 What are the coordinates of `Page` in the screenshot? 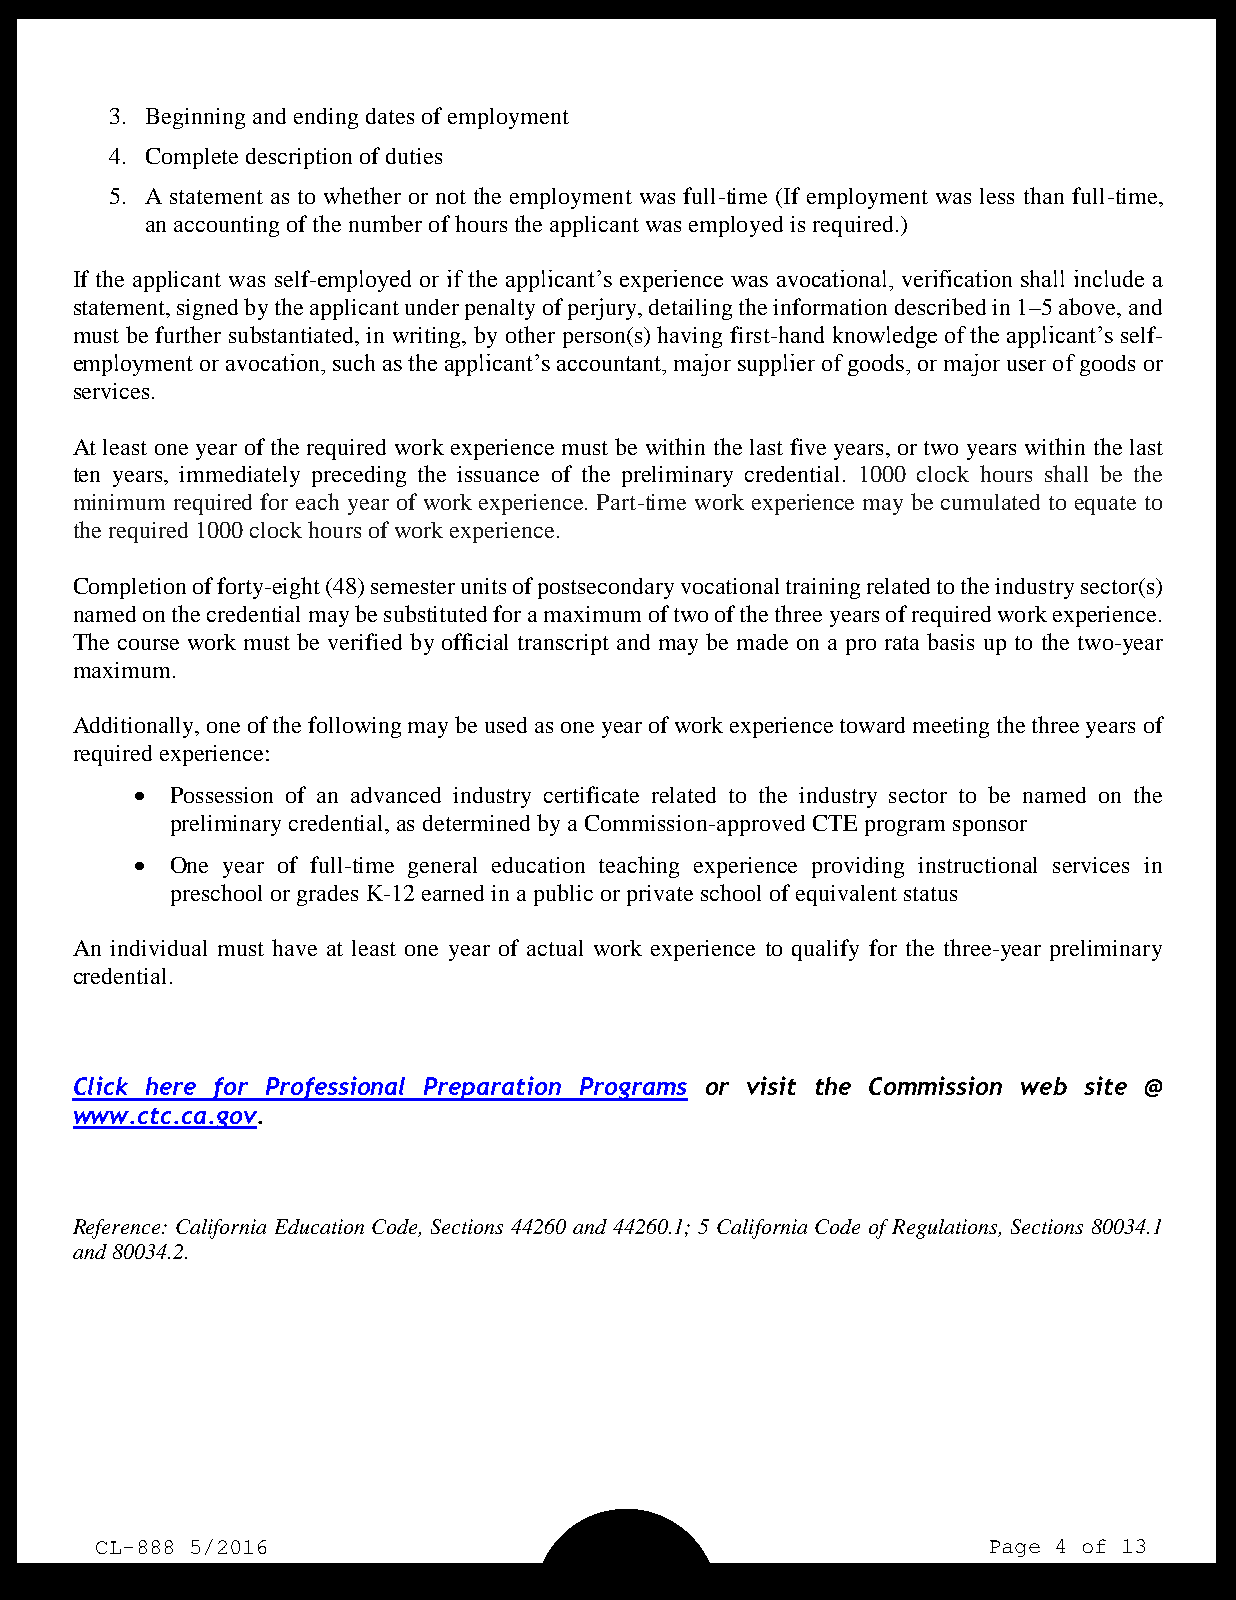 It's located at (1015, 1548).
